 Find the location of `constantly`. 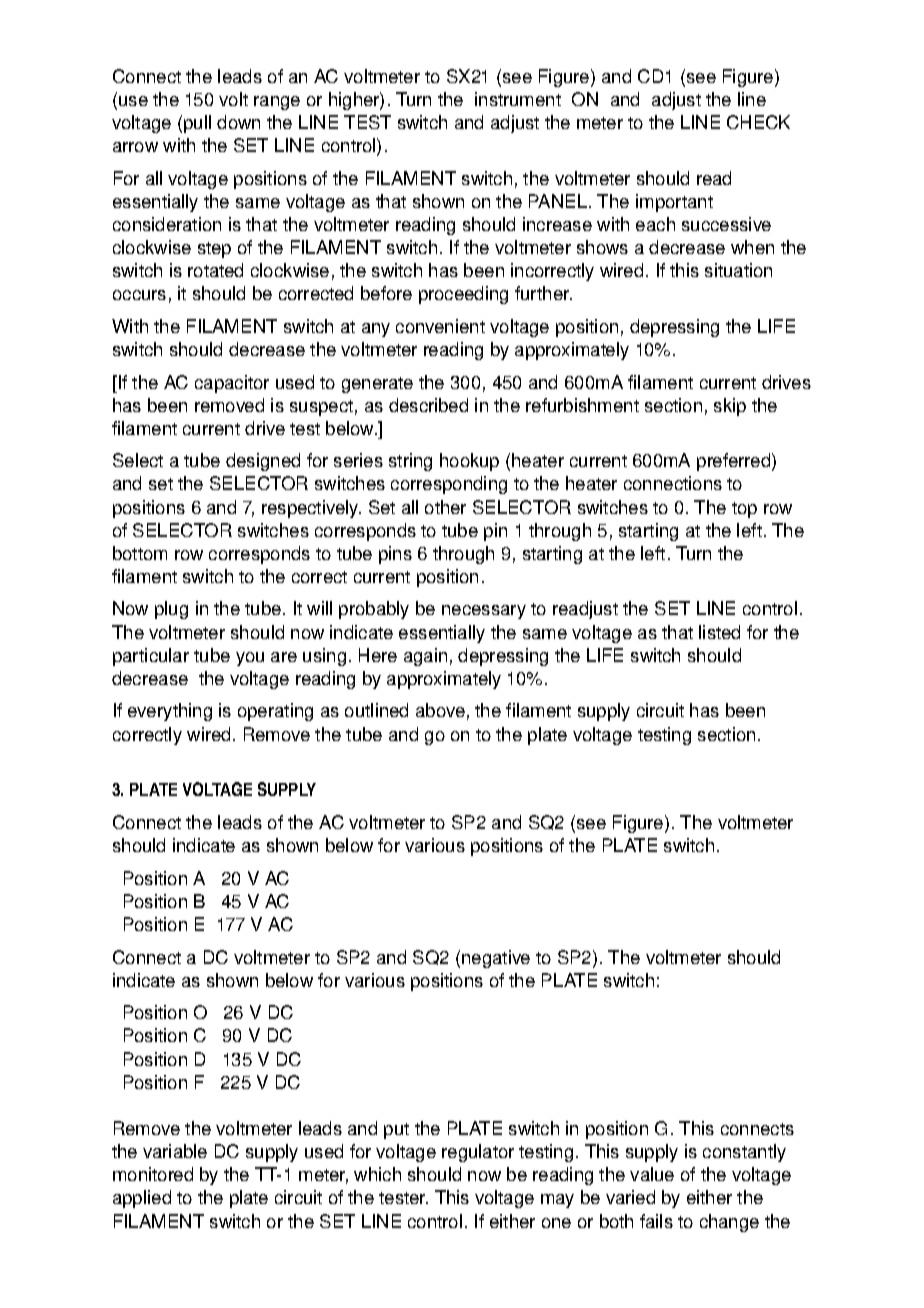

constantly is located at coordinates (744, 1153).
